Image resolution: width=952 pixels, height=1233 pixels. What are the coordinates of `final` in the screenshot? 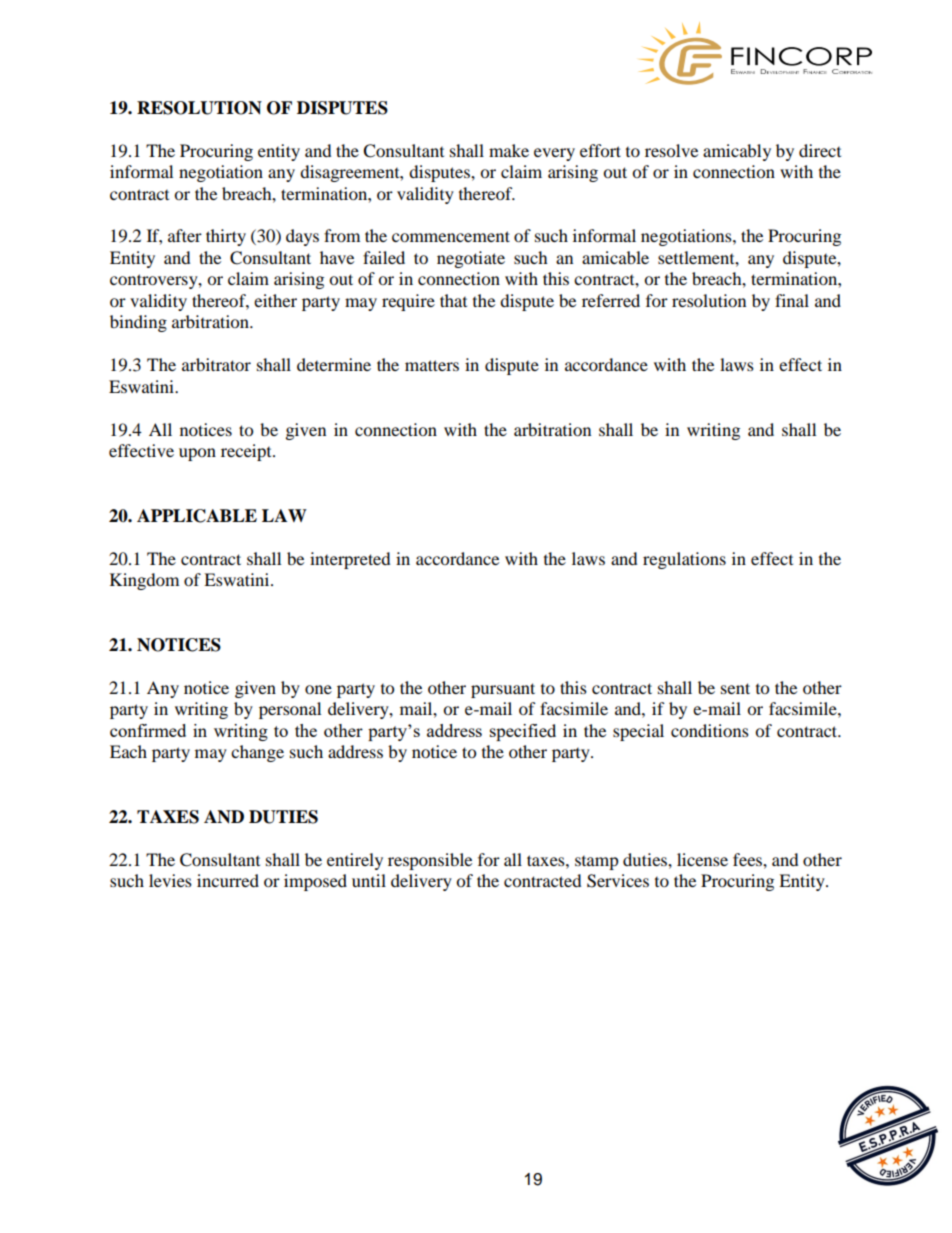 It's located at (792, 300).
